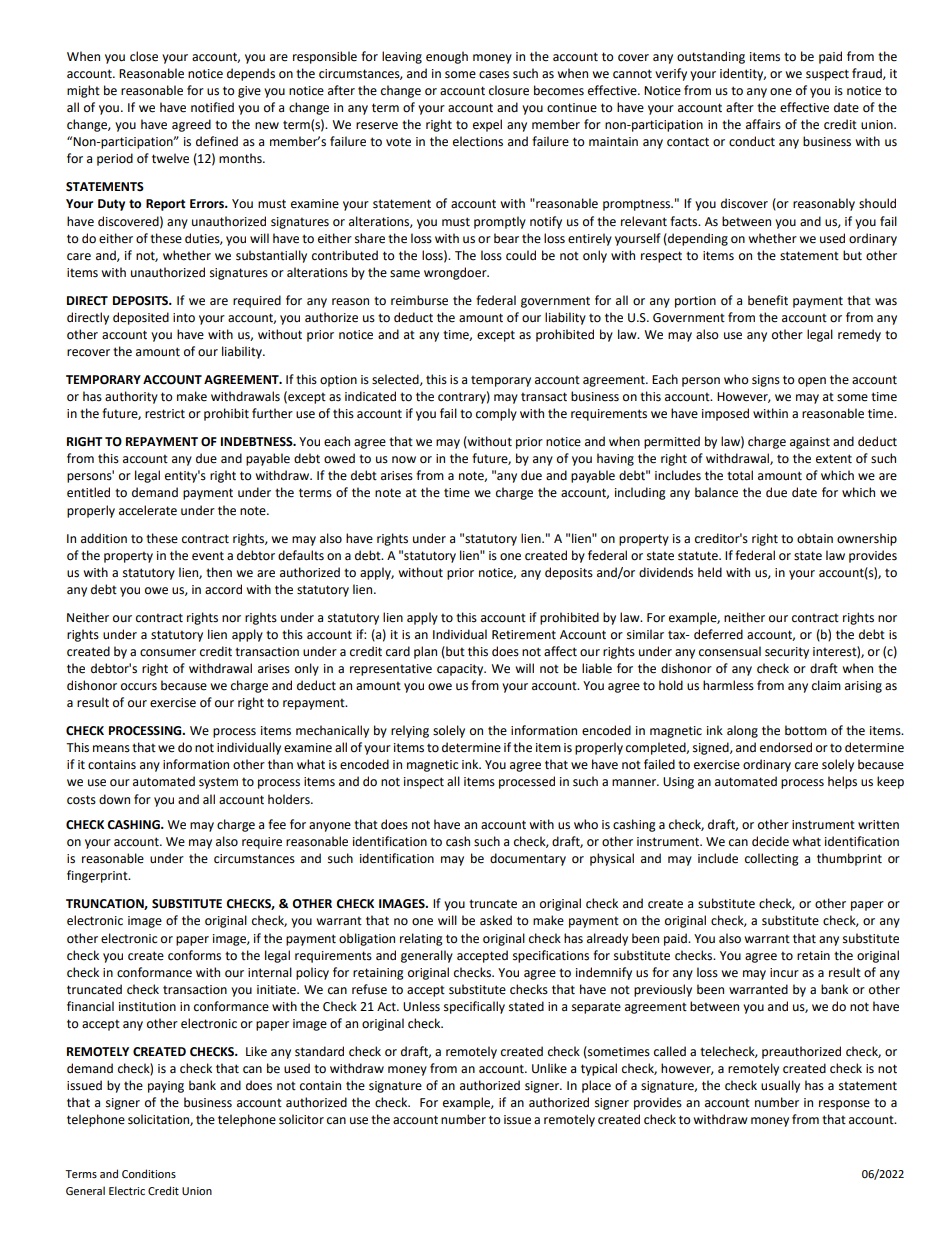 The width and height of the page is (952, 1233). What do you see at coordinates (524, 635) in the page?
I see `Retirement` at bounding box center [524, 635].
